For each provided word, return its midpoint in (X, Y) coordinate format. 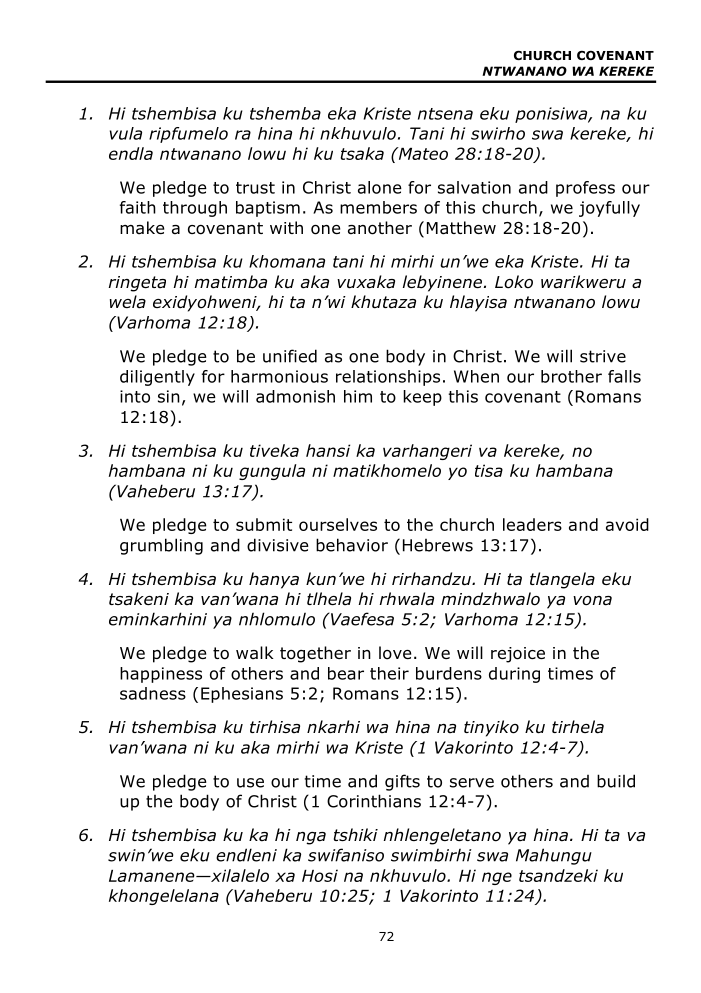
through (195, 209)
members (378, 207)
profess (585, 189)
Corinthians (374, 801)
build (616, 781)
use (250, 783)
